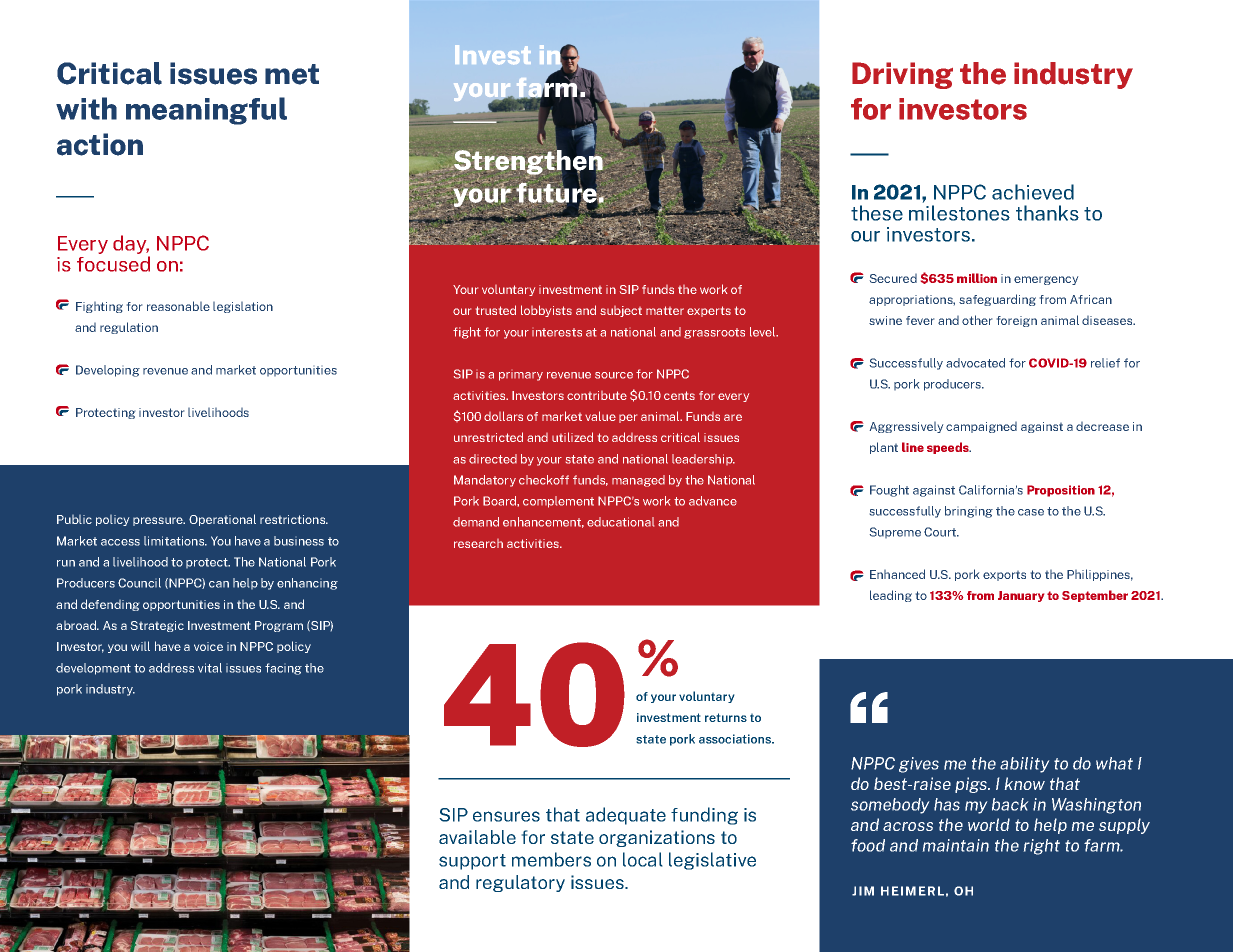  Describe the element at coordinates (726, 717) in the screenshot. I see `returns` at that location.
